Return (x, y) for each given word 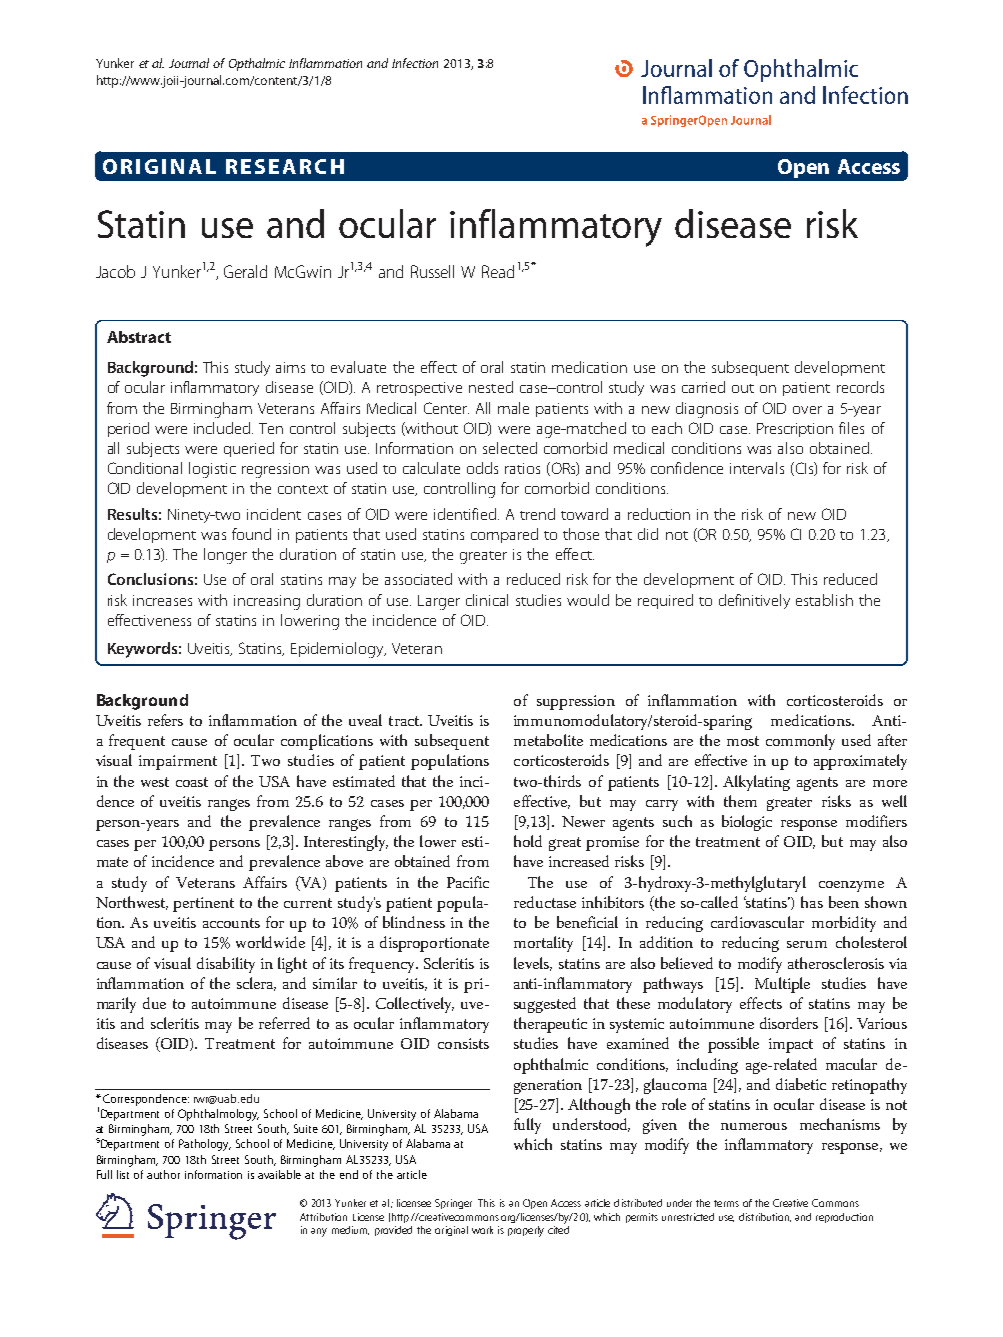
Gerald (245, 271)
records (860, 387)
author (163, 1174)
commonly (800, 742)
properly (526, 1231)
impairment (178, 762)
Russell (432, 271)
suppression (576, 702)
